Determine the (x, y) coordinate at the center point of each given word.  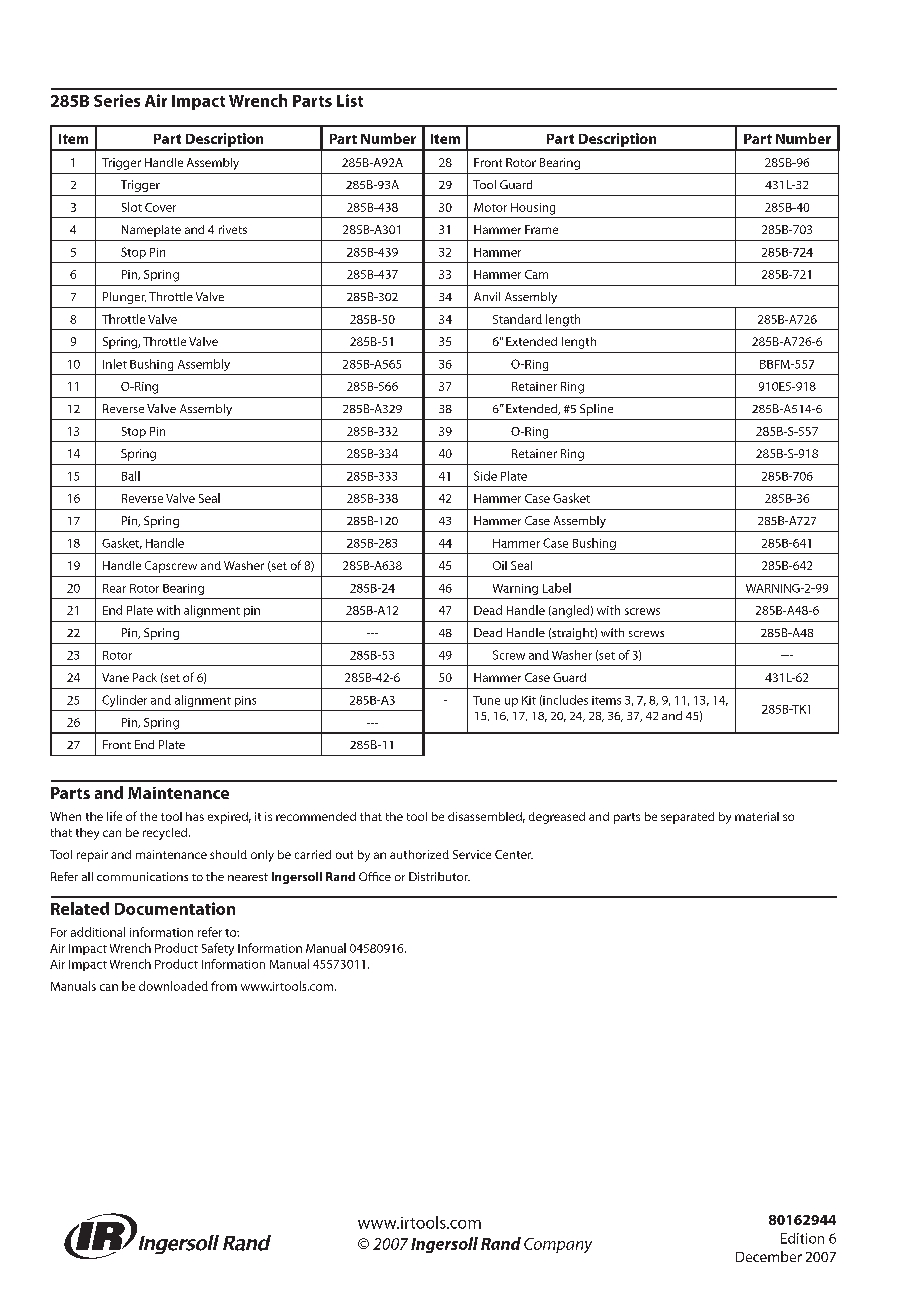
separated (687, 818)
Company (558, 1245)
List (350, 100)
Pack (145, 677)
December (769, 1256)
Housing (533, 209)
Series (117, 100)
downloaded (173, 986)
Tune (486, 700)
